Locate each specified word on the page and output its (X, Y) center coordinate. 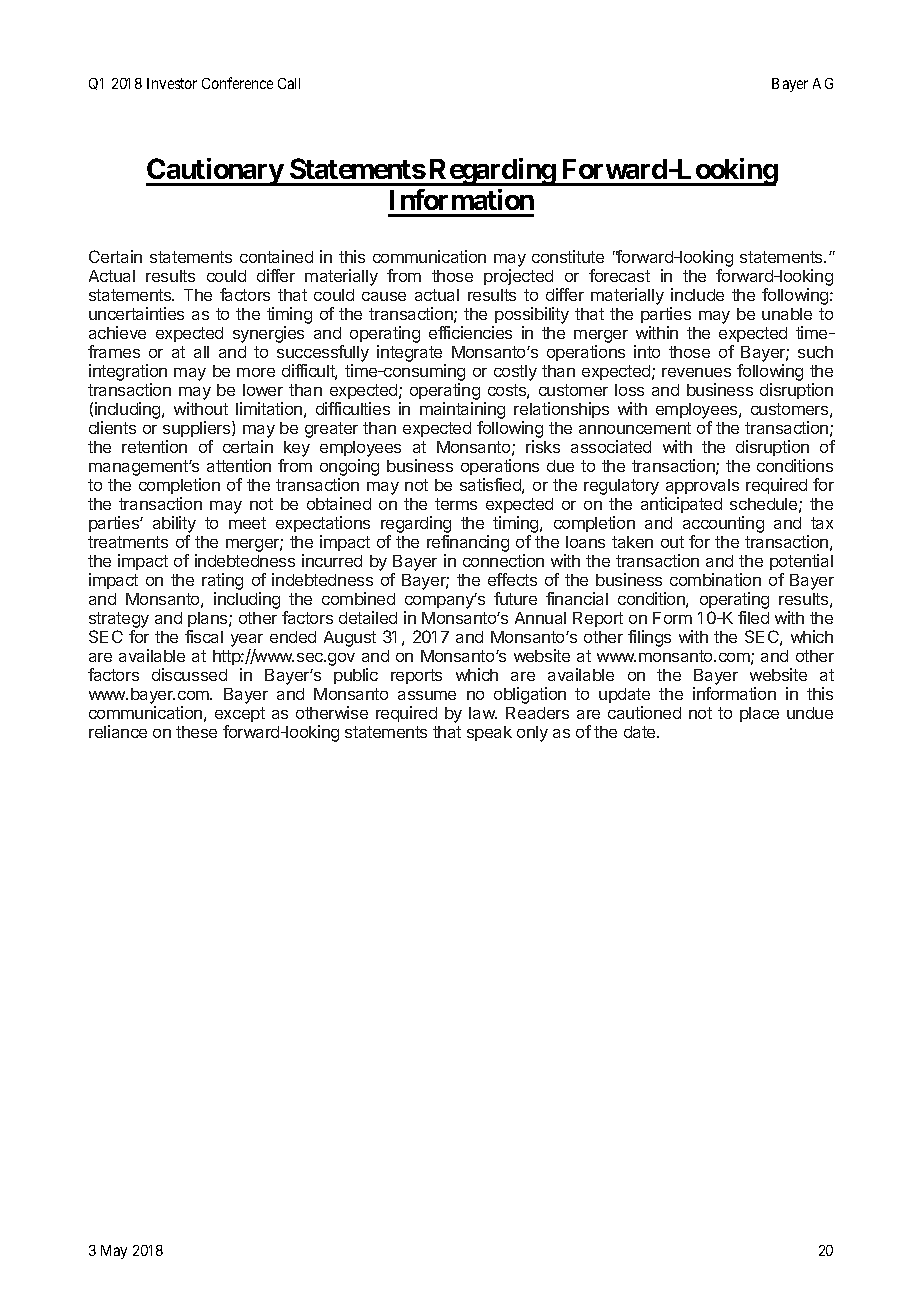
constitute (568, 256)
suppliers (198, 429)
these (196, 732)
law (483, 713)
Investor (172, 83)
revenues (696, 372)
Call (289, 83)
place (759, 714)
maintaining (462, 412)
